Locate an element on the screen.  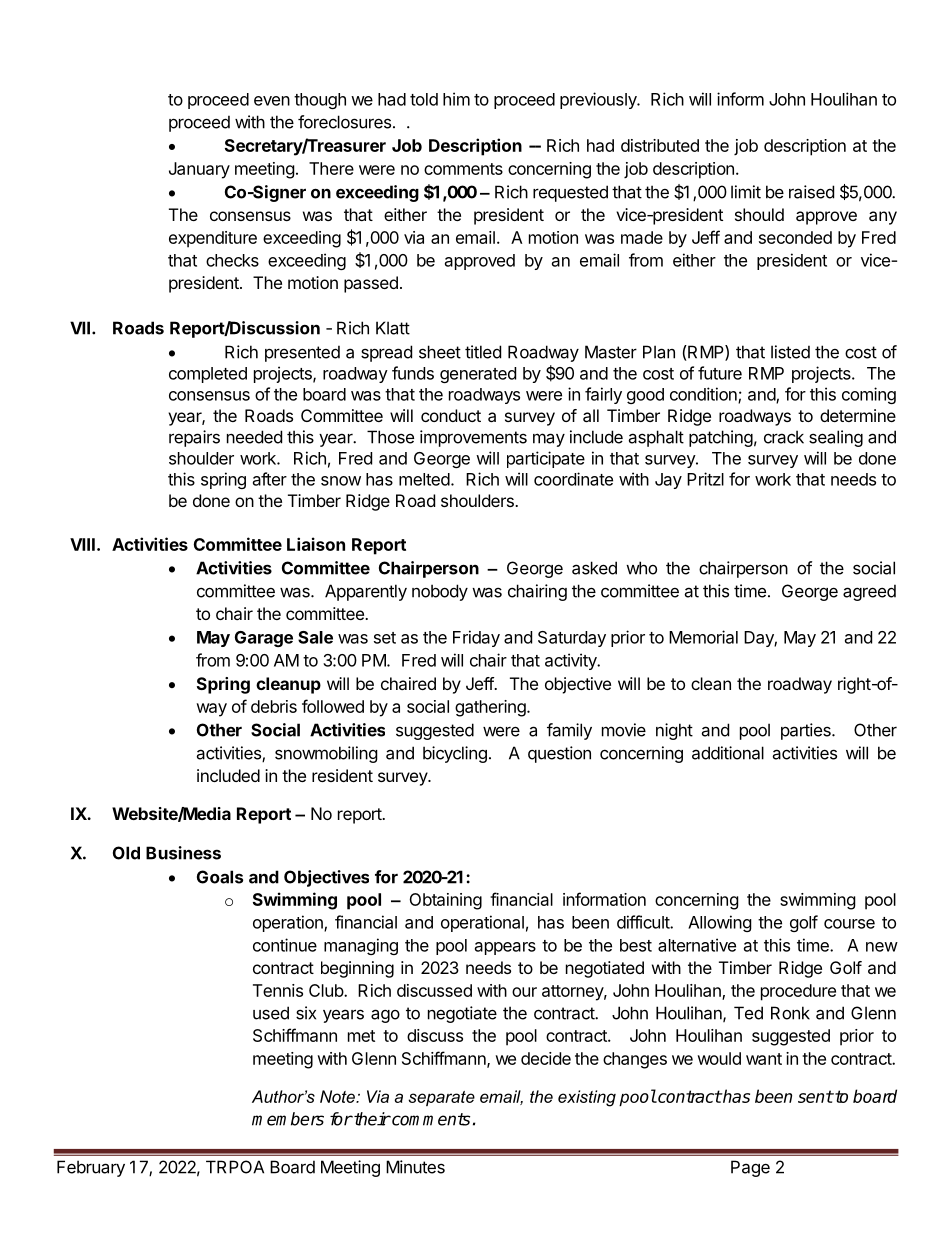
improvements is located at coordinates (473, 438).
